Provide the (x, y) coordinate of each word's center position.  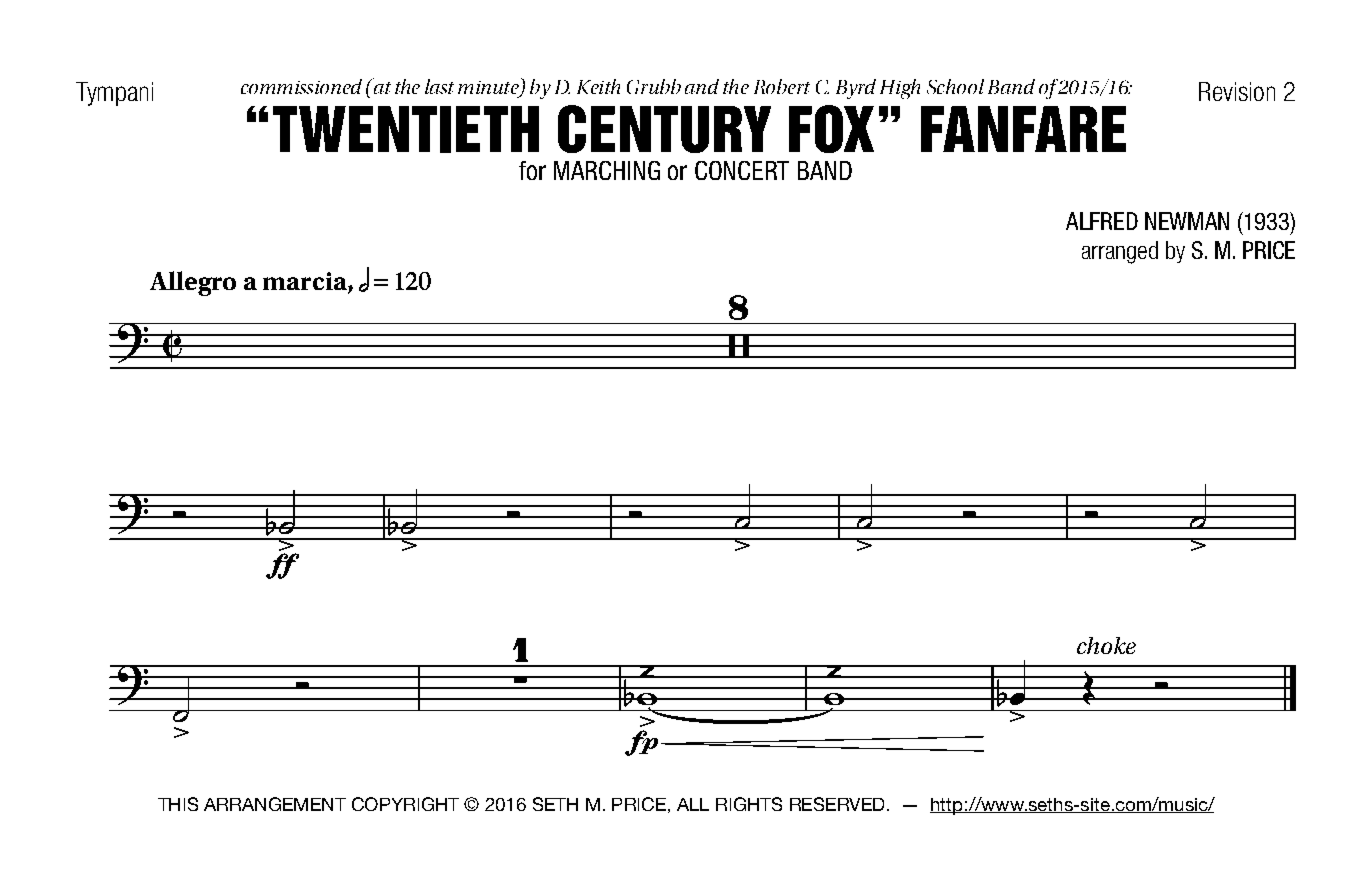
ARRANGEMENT (275, 804)
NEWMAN (1187, 221)
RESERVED (837, 804)
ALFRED (1102, 221)
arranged (1120, 252)
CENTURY (664, 129)
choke (1106, 645)
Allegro (193, 283)
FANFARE (1023, 129)
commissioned (301, 86)
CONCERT (742, 170)
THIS (178, 804)
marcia (306, 281)
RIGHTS (749, 804)
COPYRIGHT (405, 804)
